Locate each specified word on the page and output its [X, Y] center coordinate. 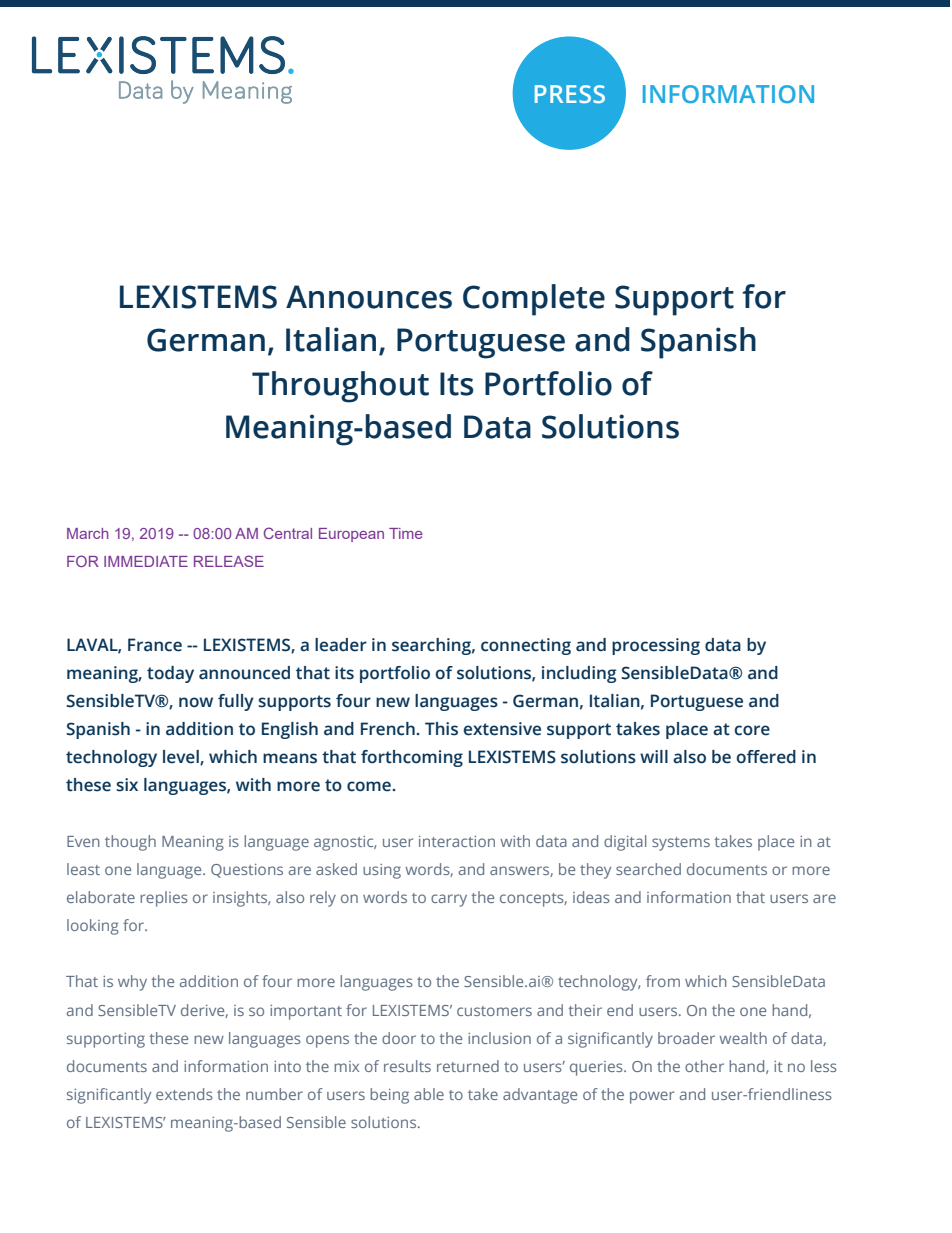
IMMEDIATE [146, 561]
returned [468, 1066]
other [704, 1066]
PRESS [570, 94]
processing [656, 646]
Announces [369, 297]
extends [184, 1094]
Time [406, 533]
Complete [534, 300]
